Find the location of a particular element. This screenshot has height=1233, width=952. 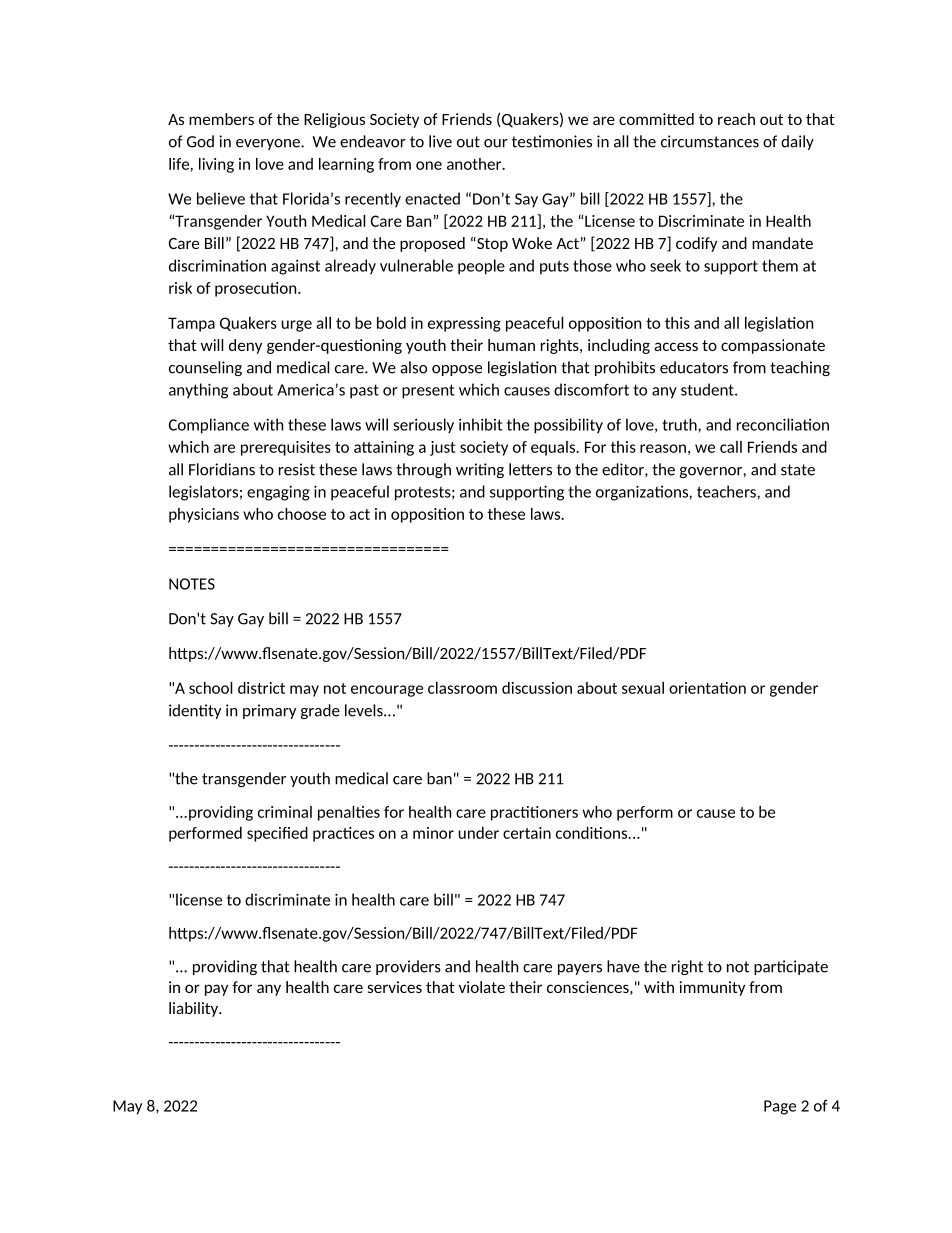

everyone is located at coordinates (269, 144).
